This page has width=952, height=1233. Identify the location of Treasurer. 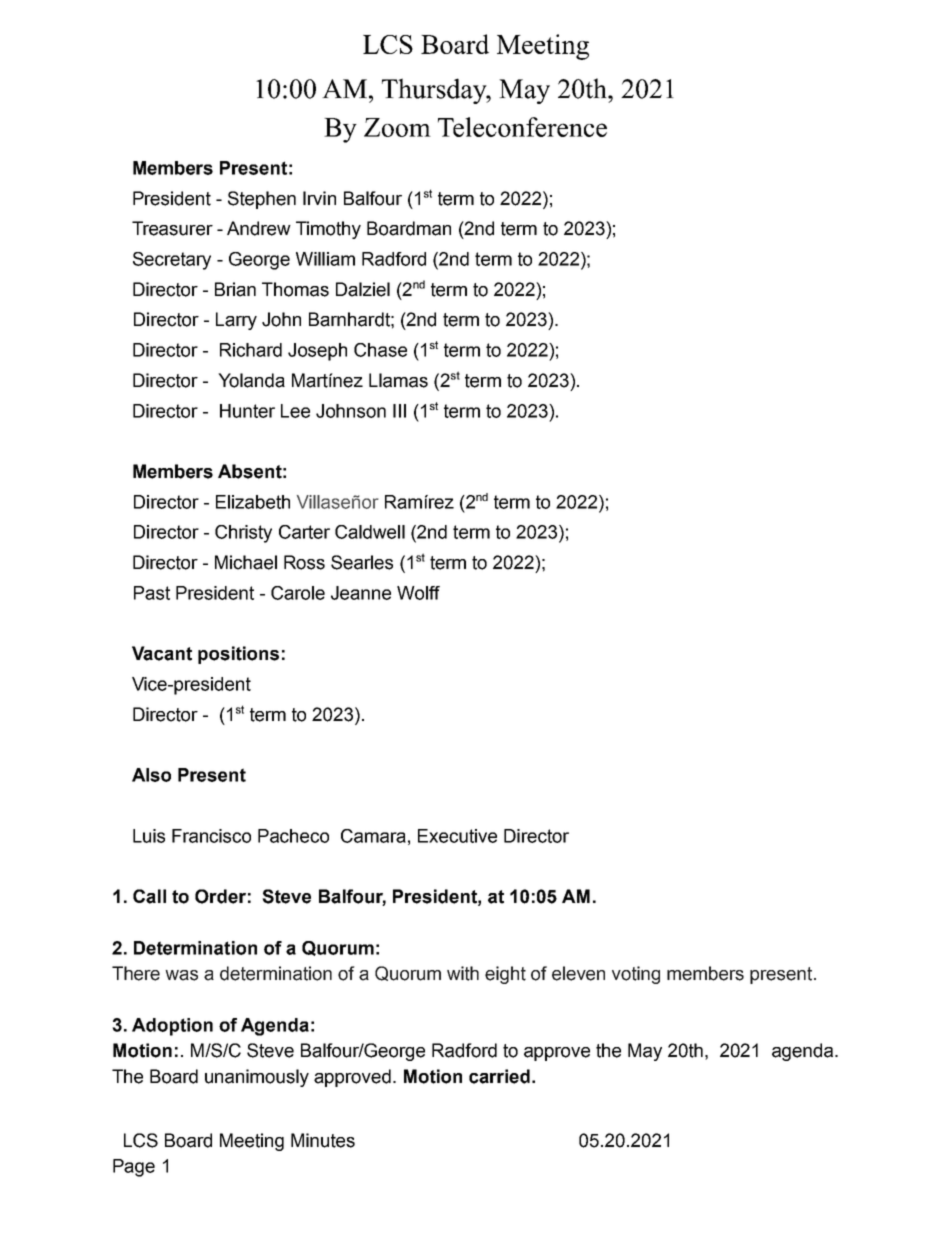
(172, 228).
